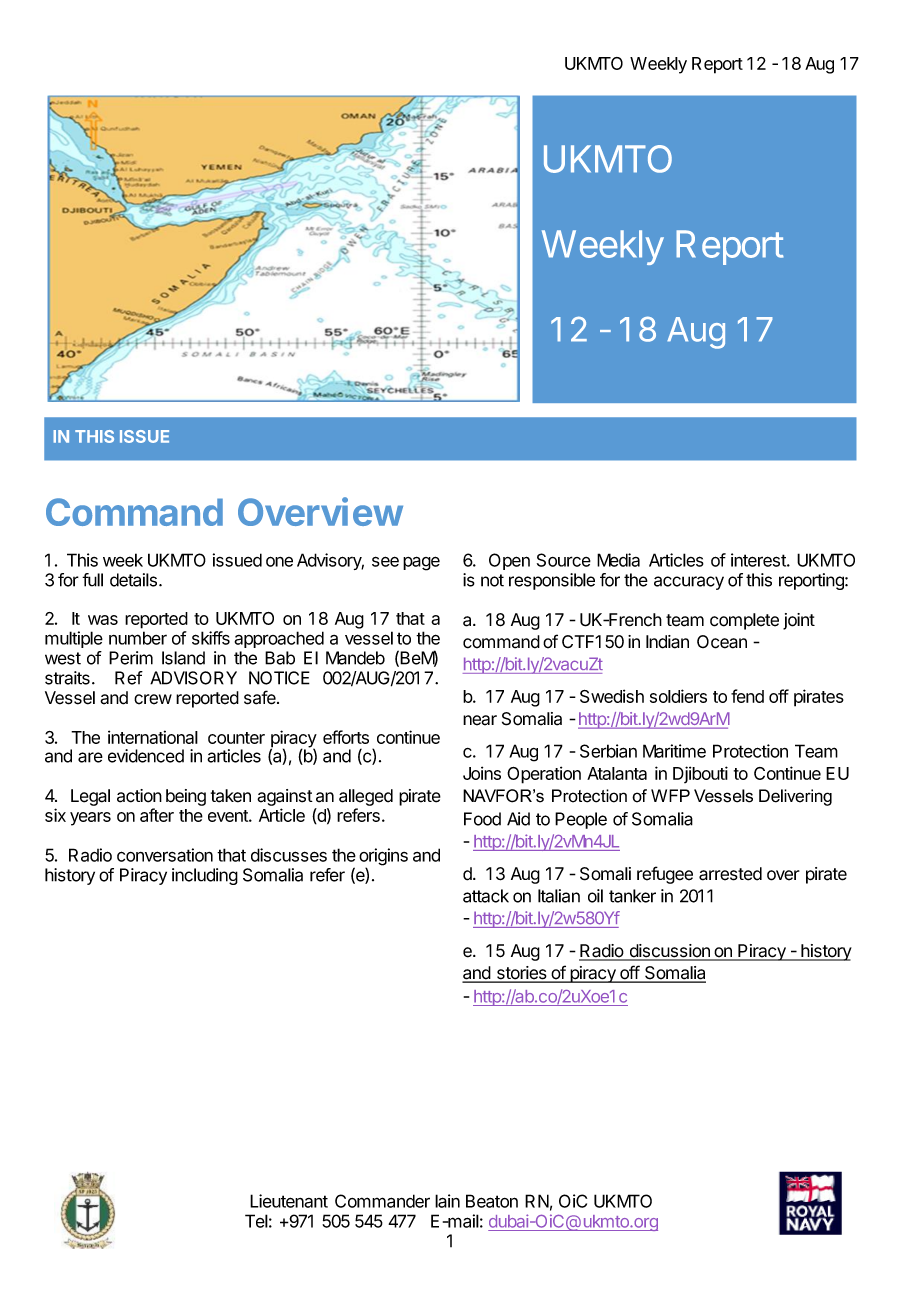 This page has width=924, height=1308. I want to click on including, so click(205, 876).
